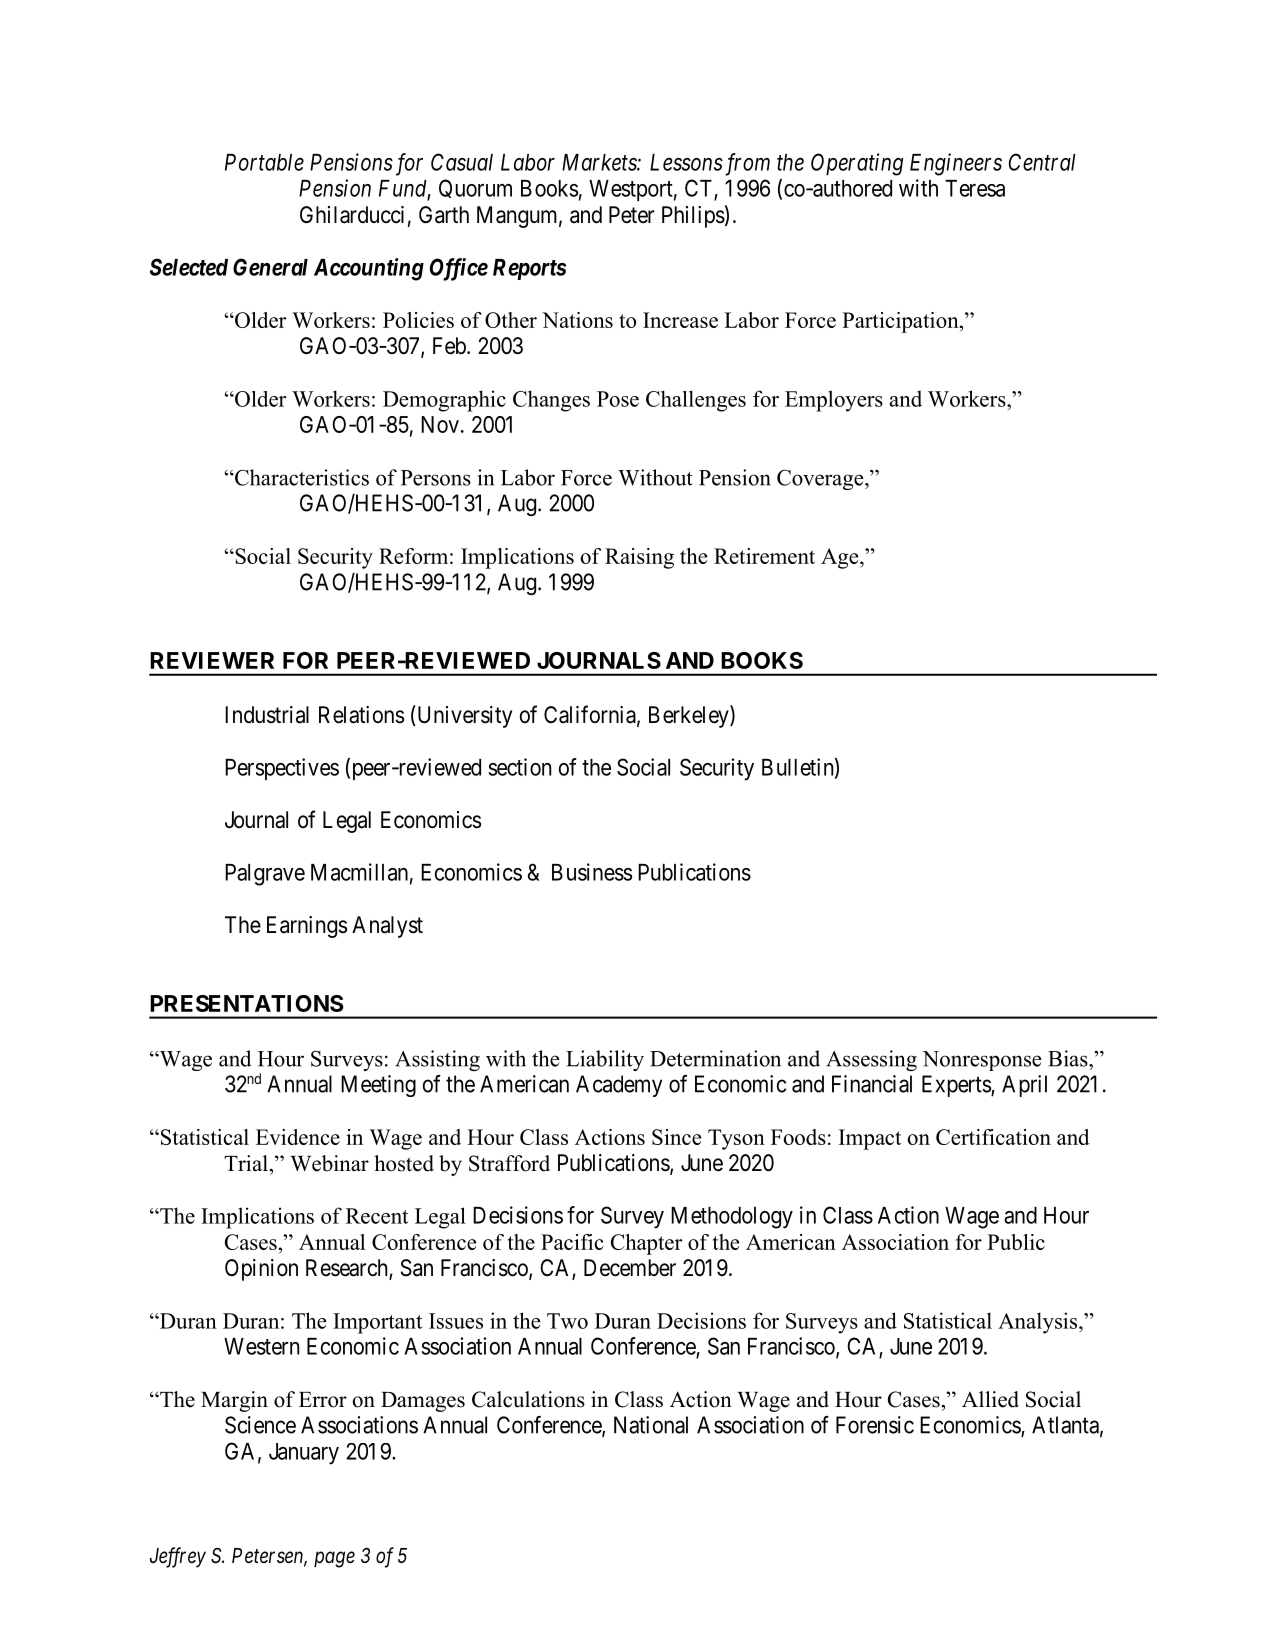  Describe the element at coordinates (619, 1086) in the screenshot. I see `Academy` at that location.
